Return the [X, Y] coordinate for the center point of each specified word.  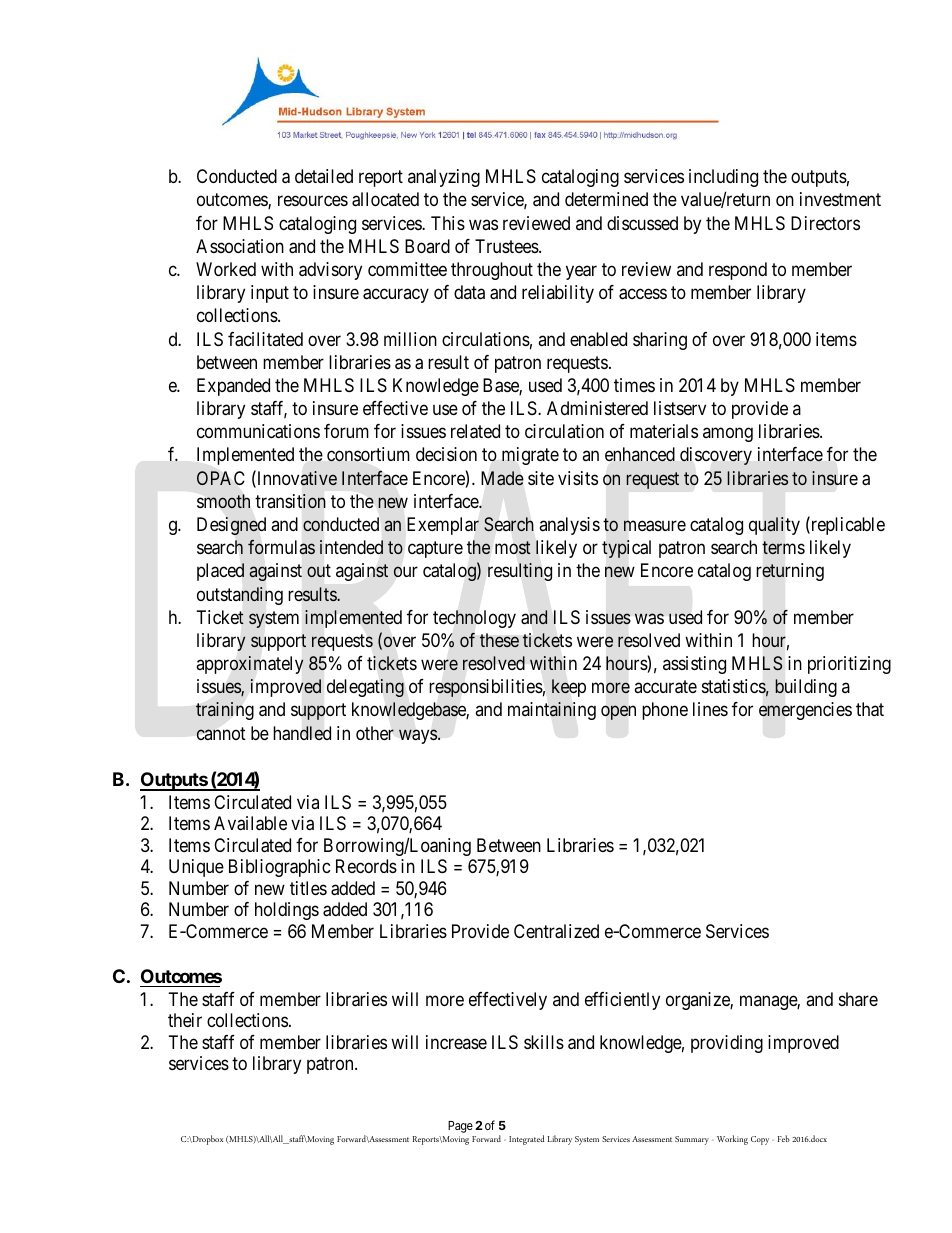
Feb [783, 1138]
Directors [825, 223]
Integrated [526, 1140]
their [185, 1020]
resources [313, 201]
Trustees [507, 246]
